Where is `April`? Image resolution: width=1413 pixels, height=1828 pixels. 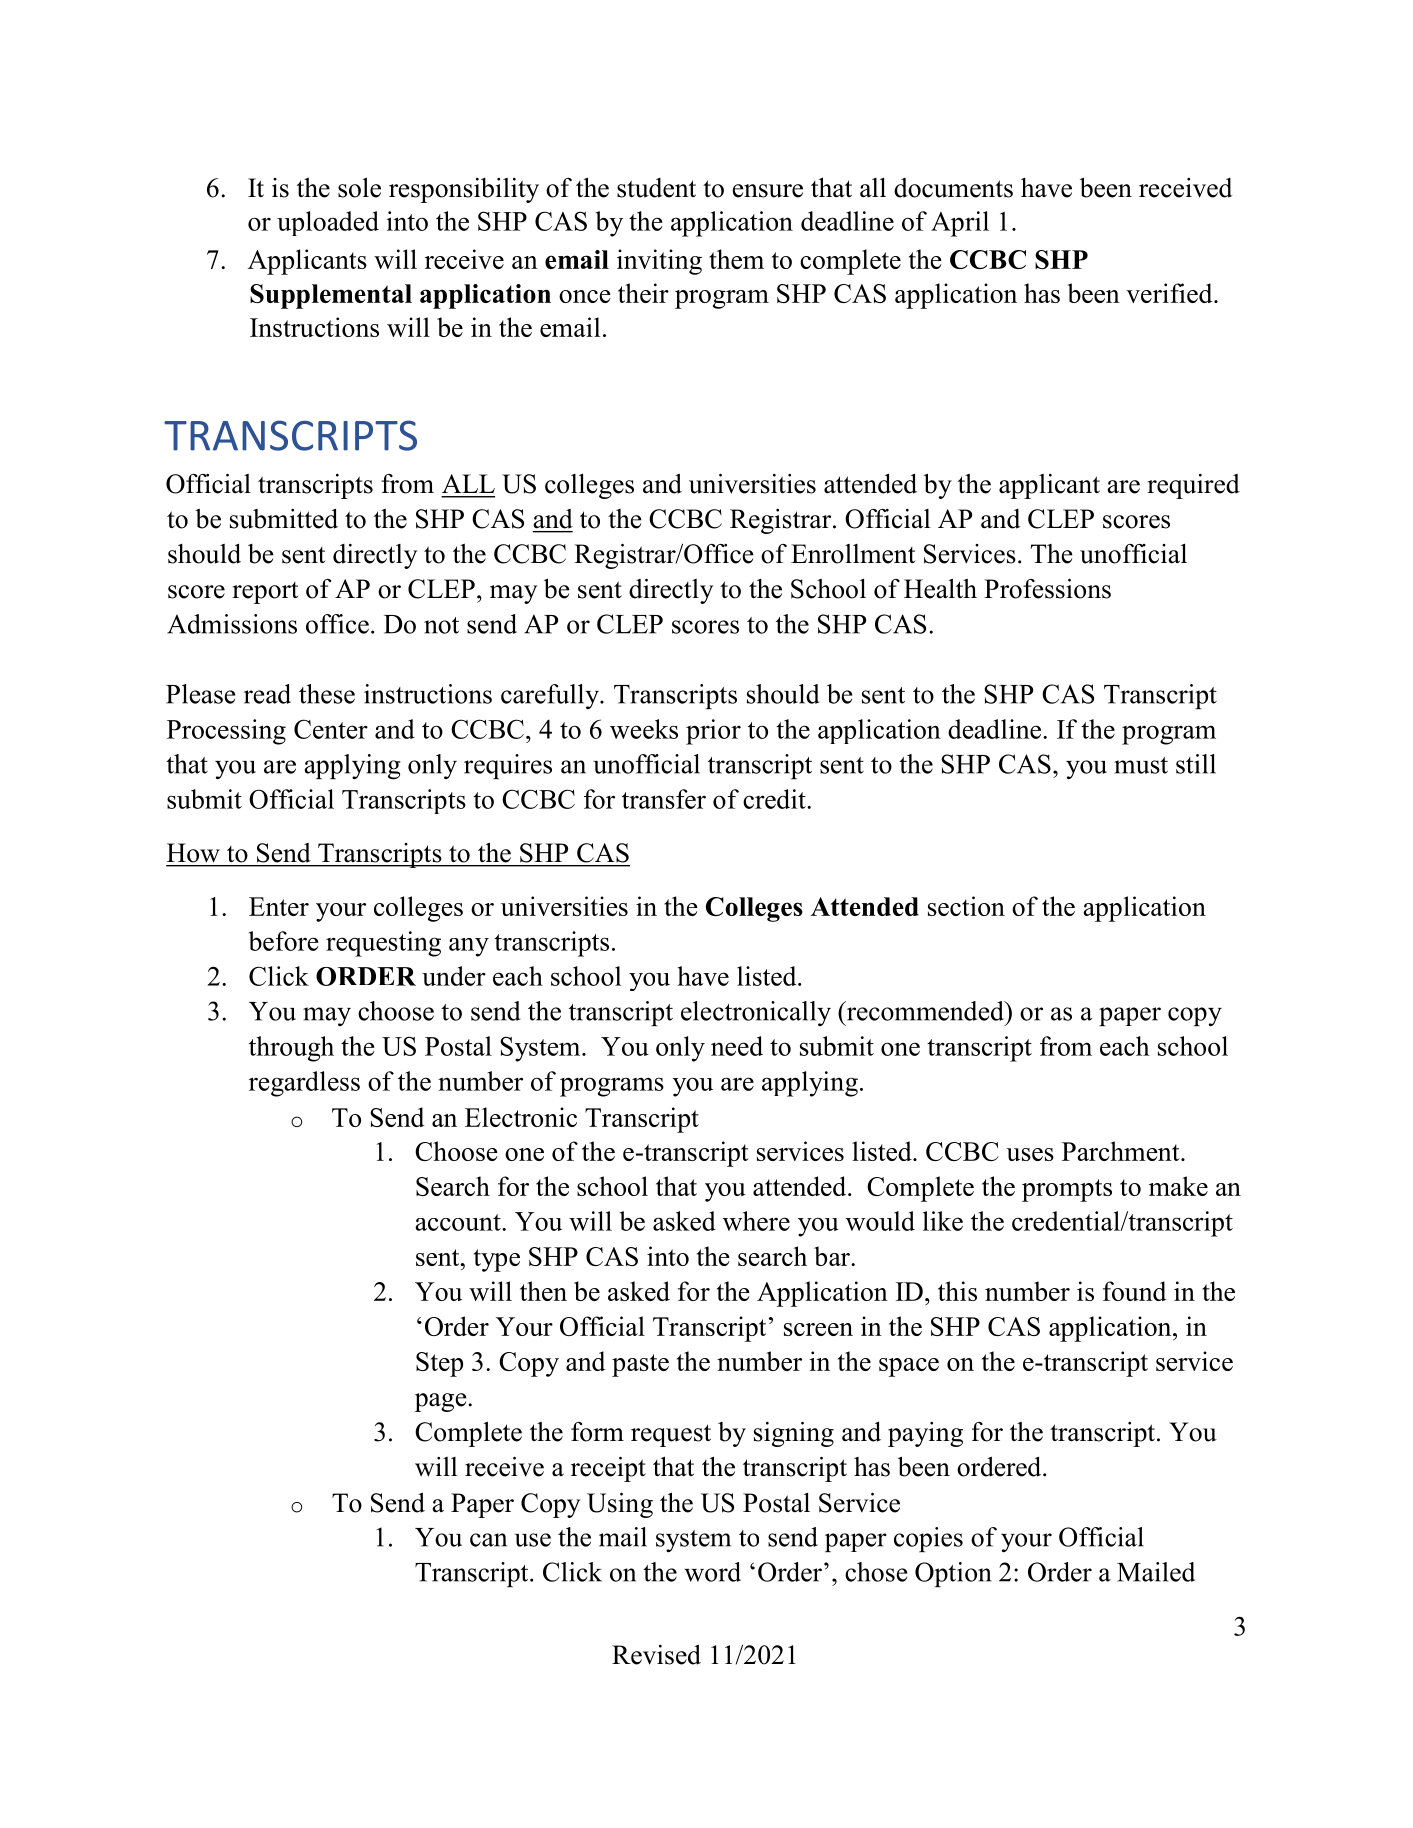 April is located at coordinates (960, 224).
